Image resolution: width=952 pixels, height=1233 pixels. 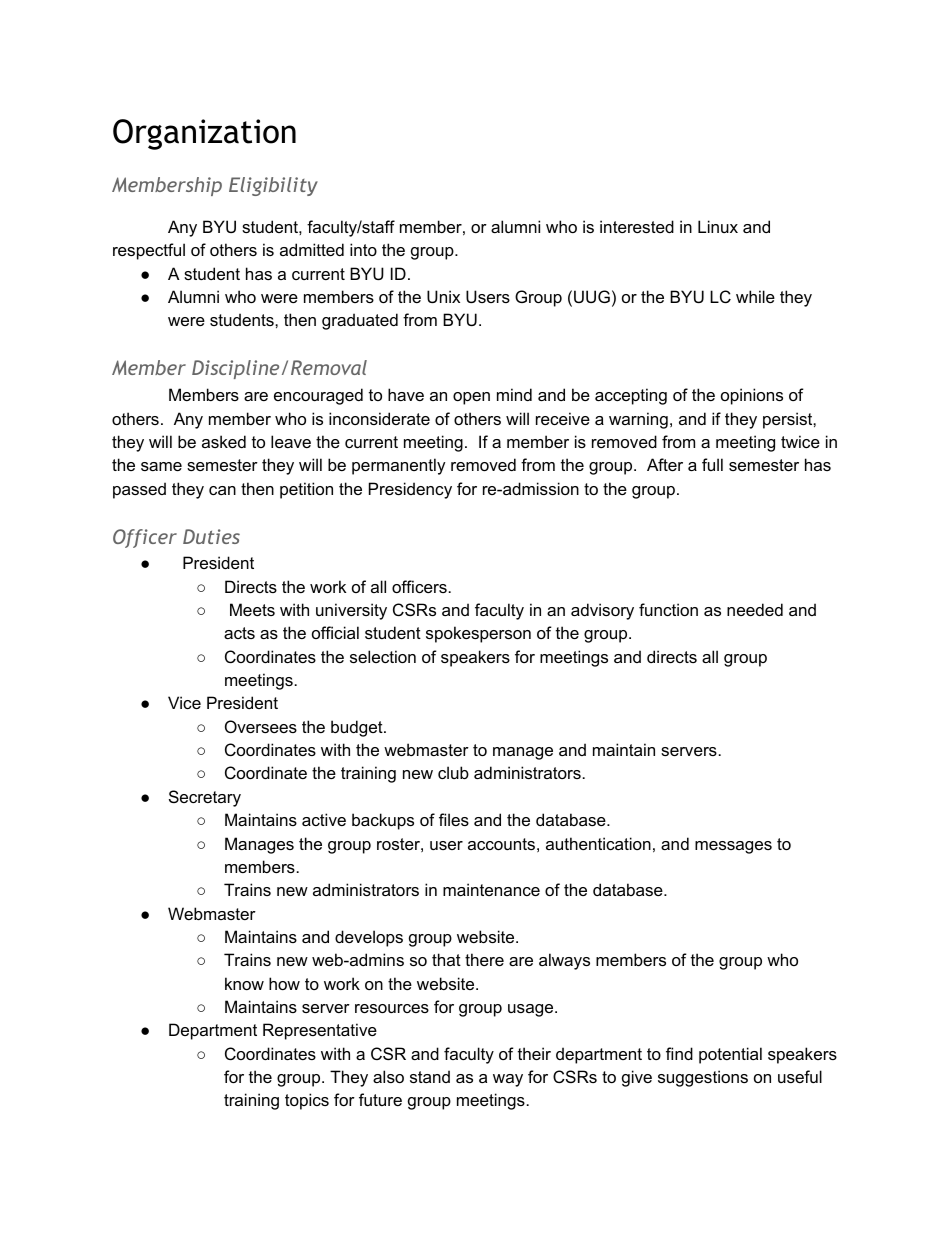 I want to click on acts, so click(x=239, y=633).
